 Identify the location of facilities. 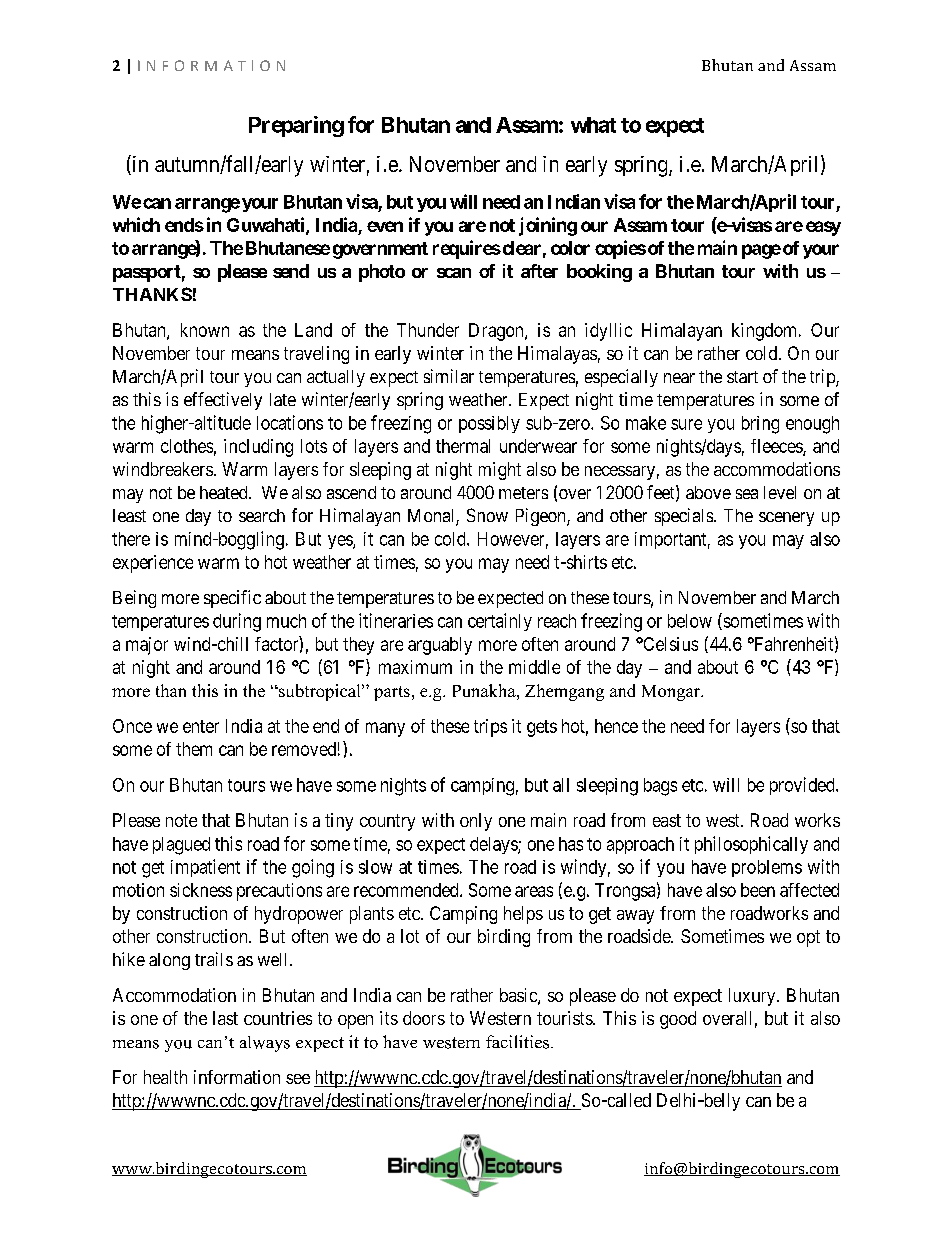
(519, 1042).
